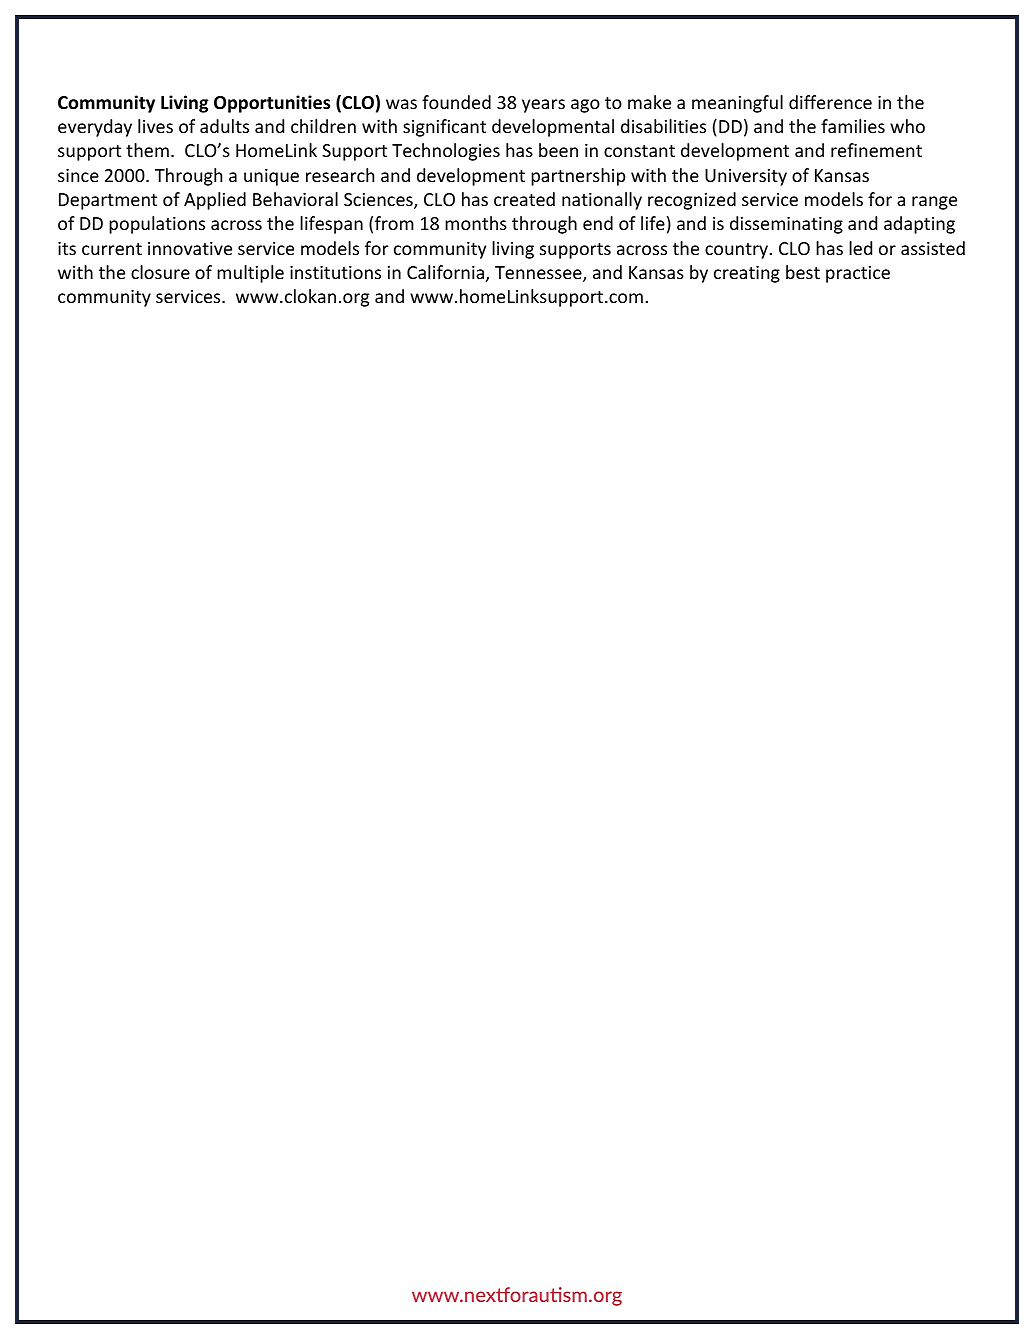 Image resolution: width=1034 pixels, height=1339 pixels. I want to click on University, so click(746, 177).
